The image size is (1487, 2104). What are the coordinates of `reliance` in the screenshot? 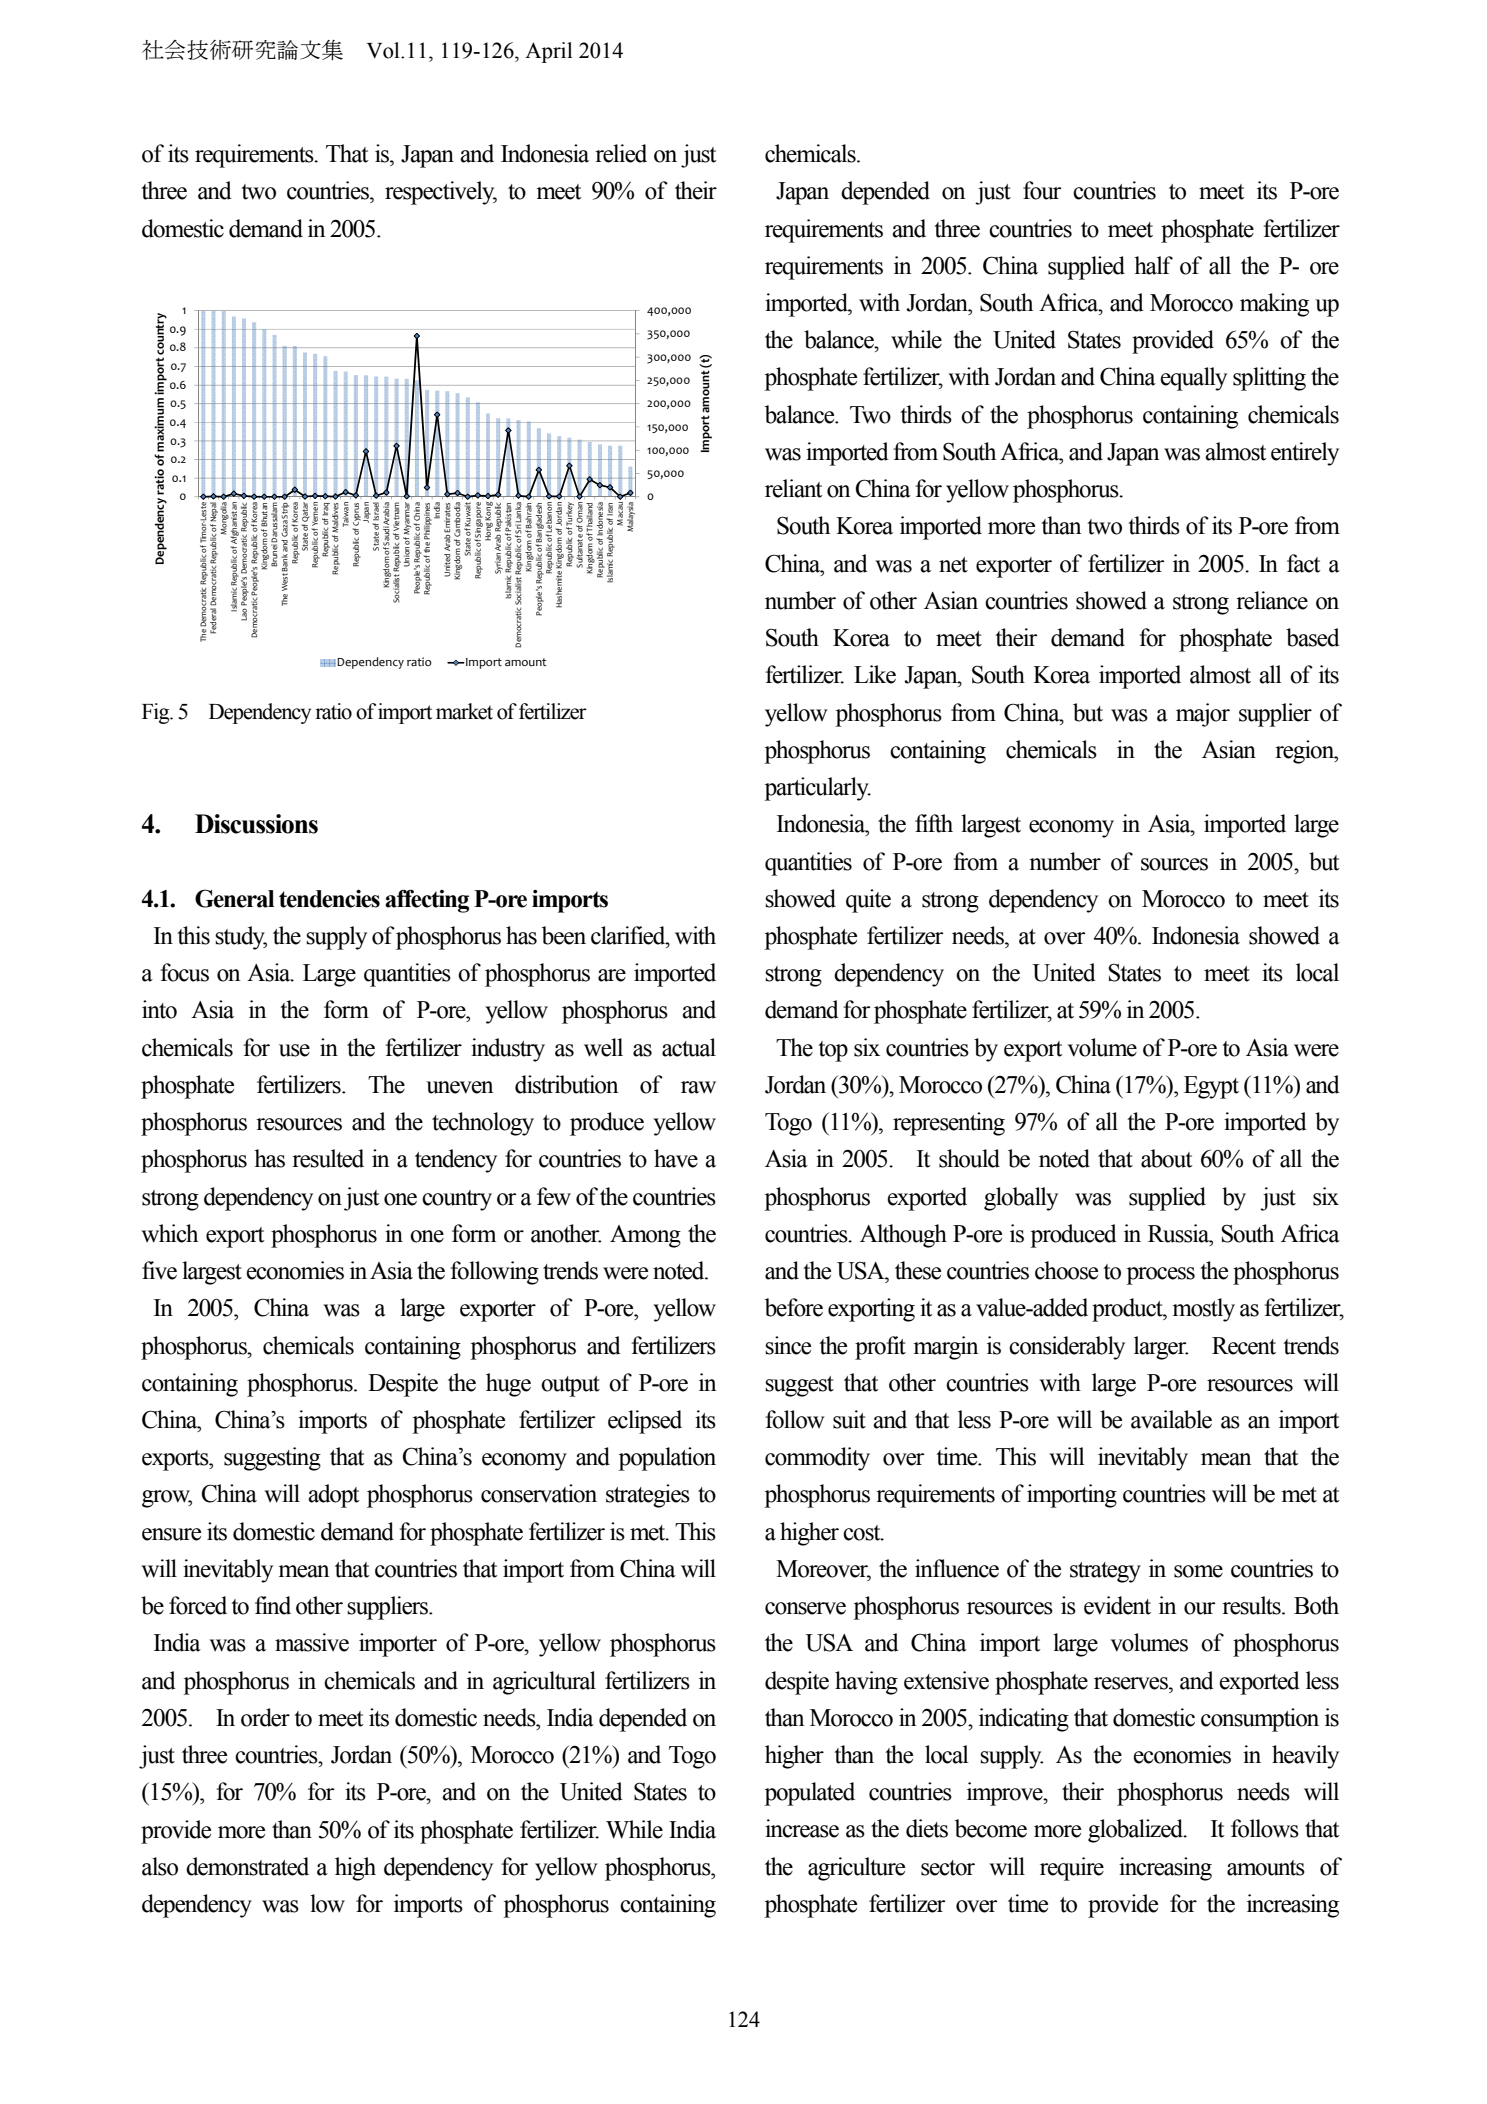 It's located at (1272, 600).
